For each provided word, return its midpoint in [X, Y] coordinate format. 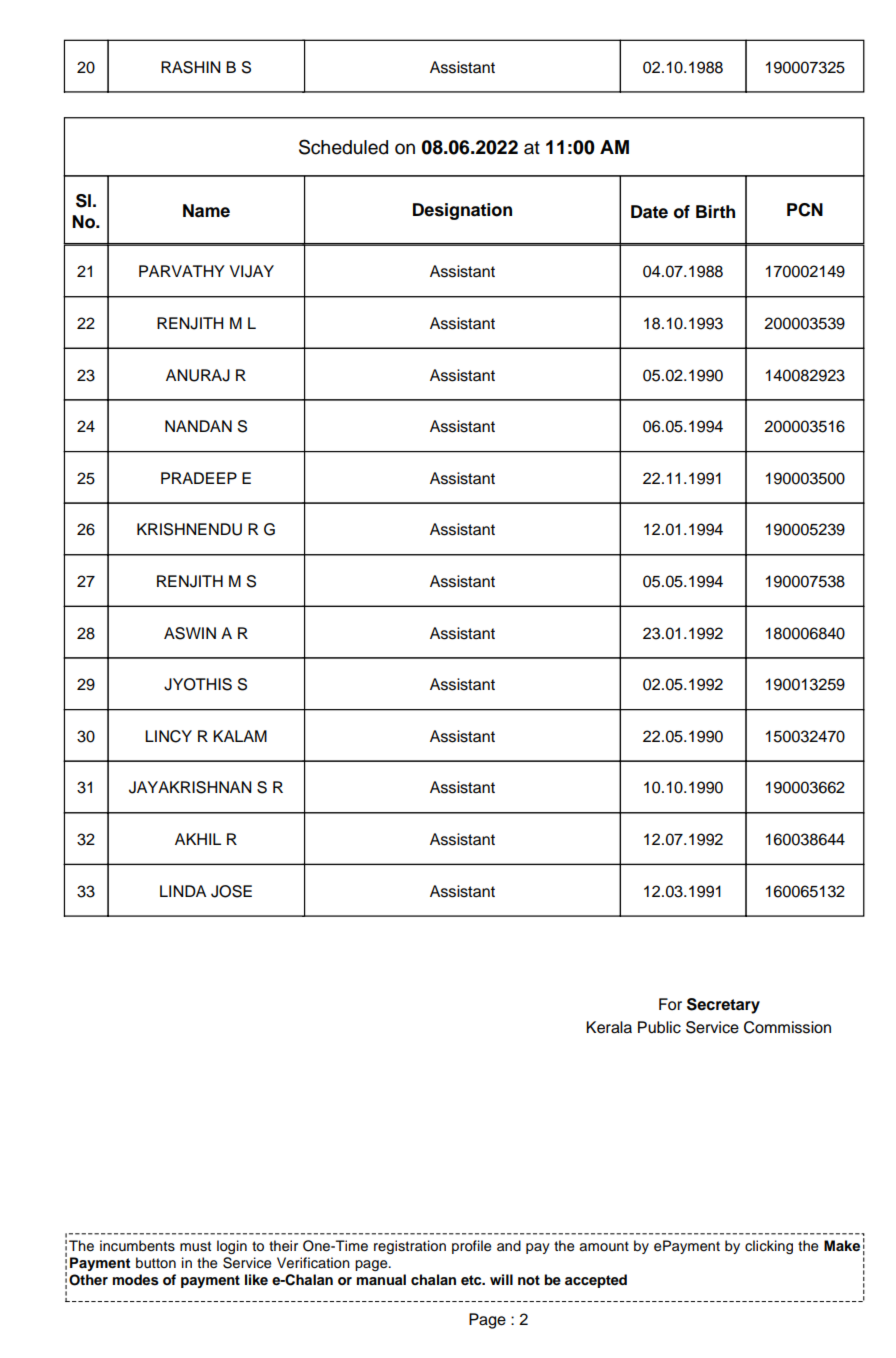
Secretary [723, 1006]
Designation [462, 211]
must [195, 1246]
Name [206, 211]
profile [471, 1247]
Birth [715, 211]
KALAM [240, 736]
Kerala [609, 1027]
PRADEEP [199, 478]
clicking [769, 1247]
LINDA [183, 891]
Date [649, 212]
